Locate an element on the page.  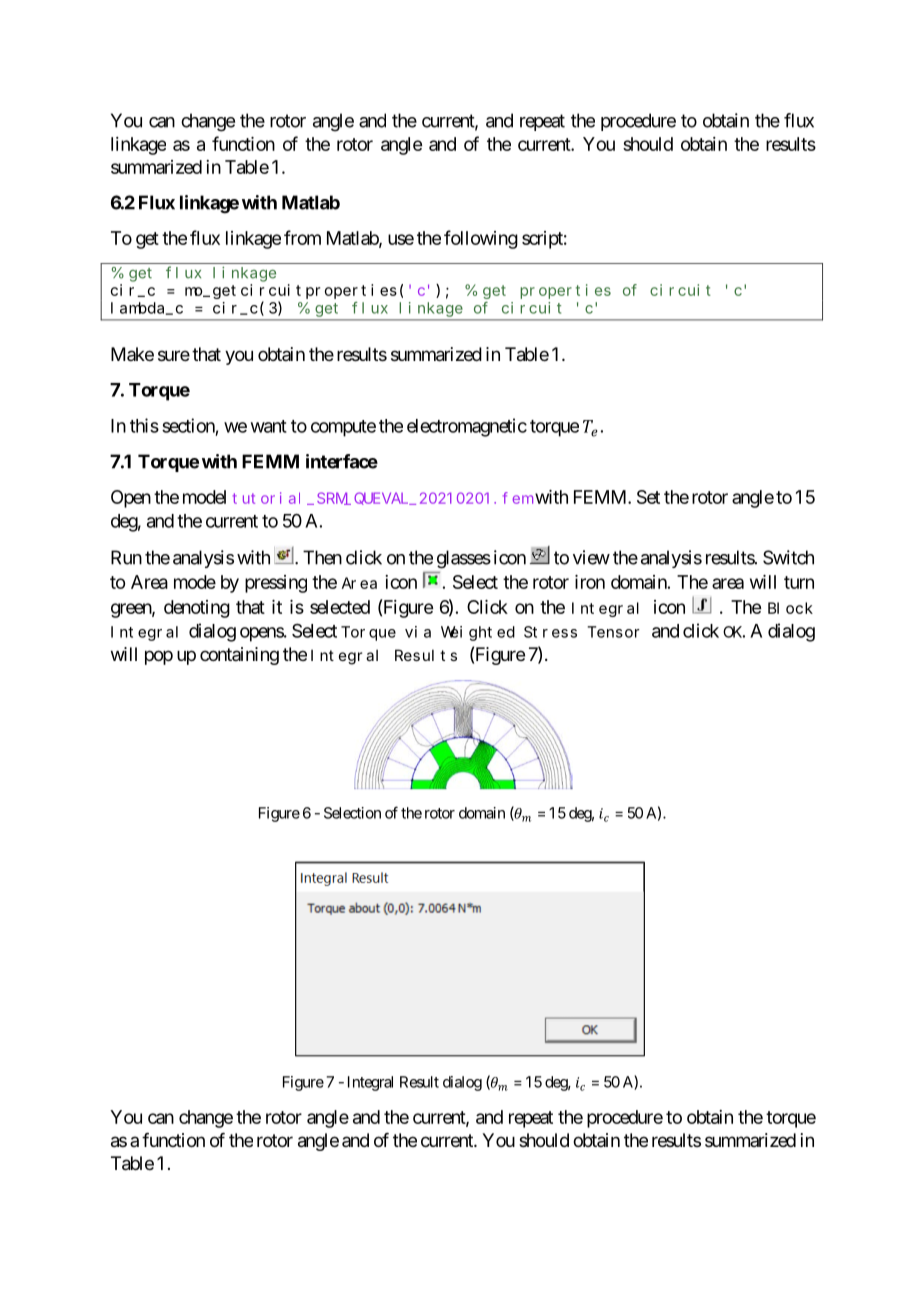
Set is located at coordinates (648, 497).
